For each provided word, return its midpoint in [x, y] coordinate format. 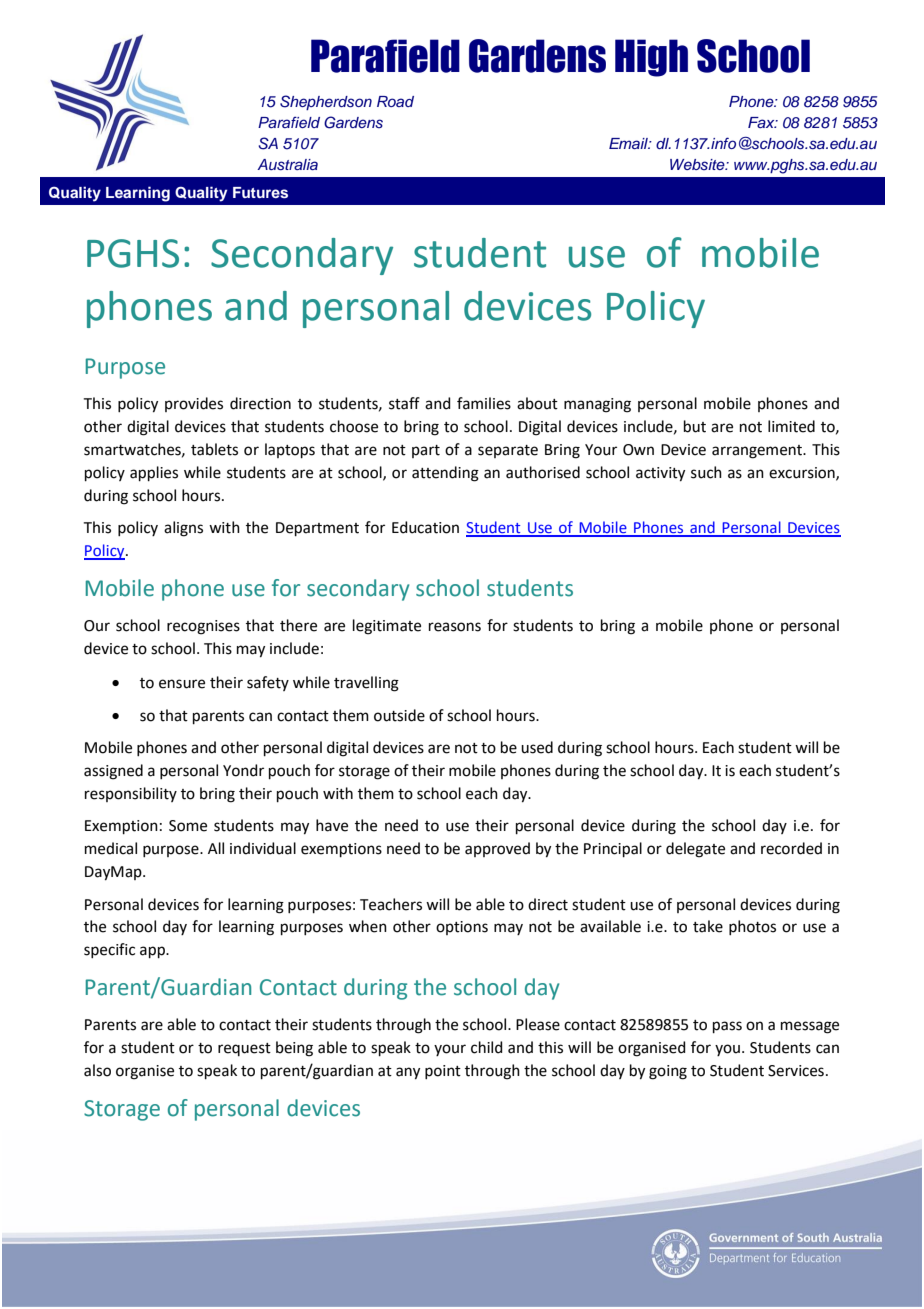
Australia [287, 165]
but [695, 426]
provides [194, 404]
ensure [182, 684]
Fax [762, 122]
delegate [695, 850]
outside [399, 715]
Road [395, 101]
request [244, 1049]
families [484, 403]
